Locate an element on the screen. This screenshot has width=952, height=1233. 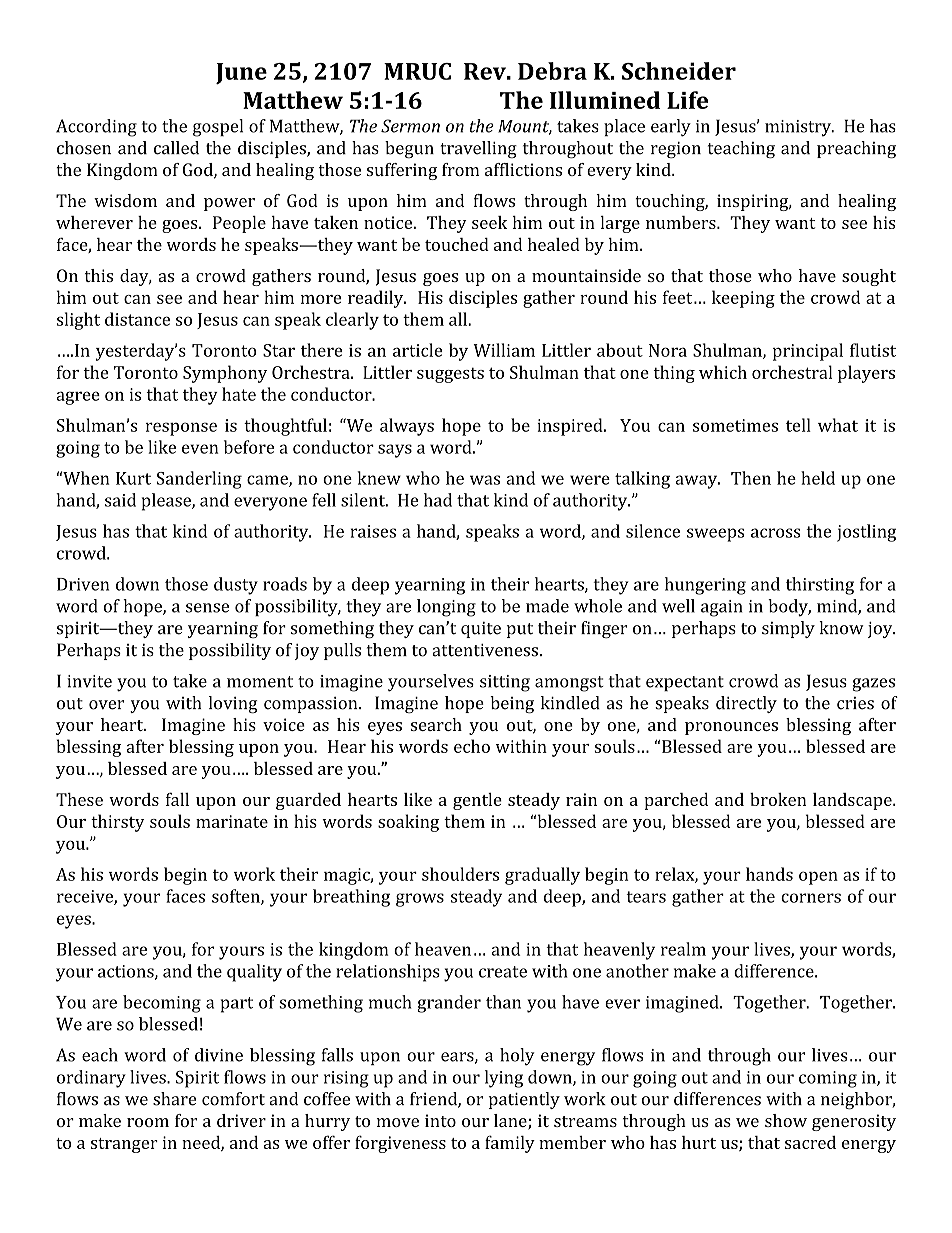
longing is located at coordinates (446, 608).
